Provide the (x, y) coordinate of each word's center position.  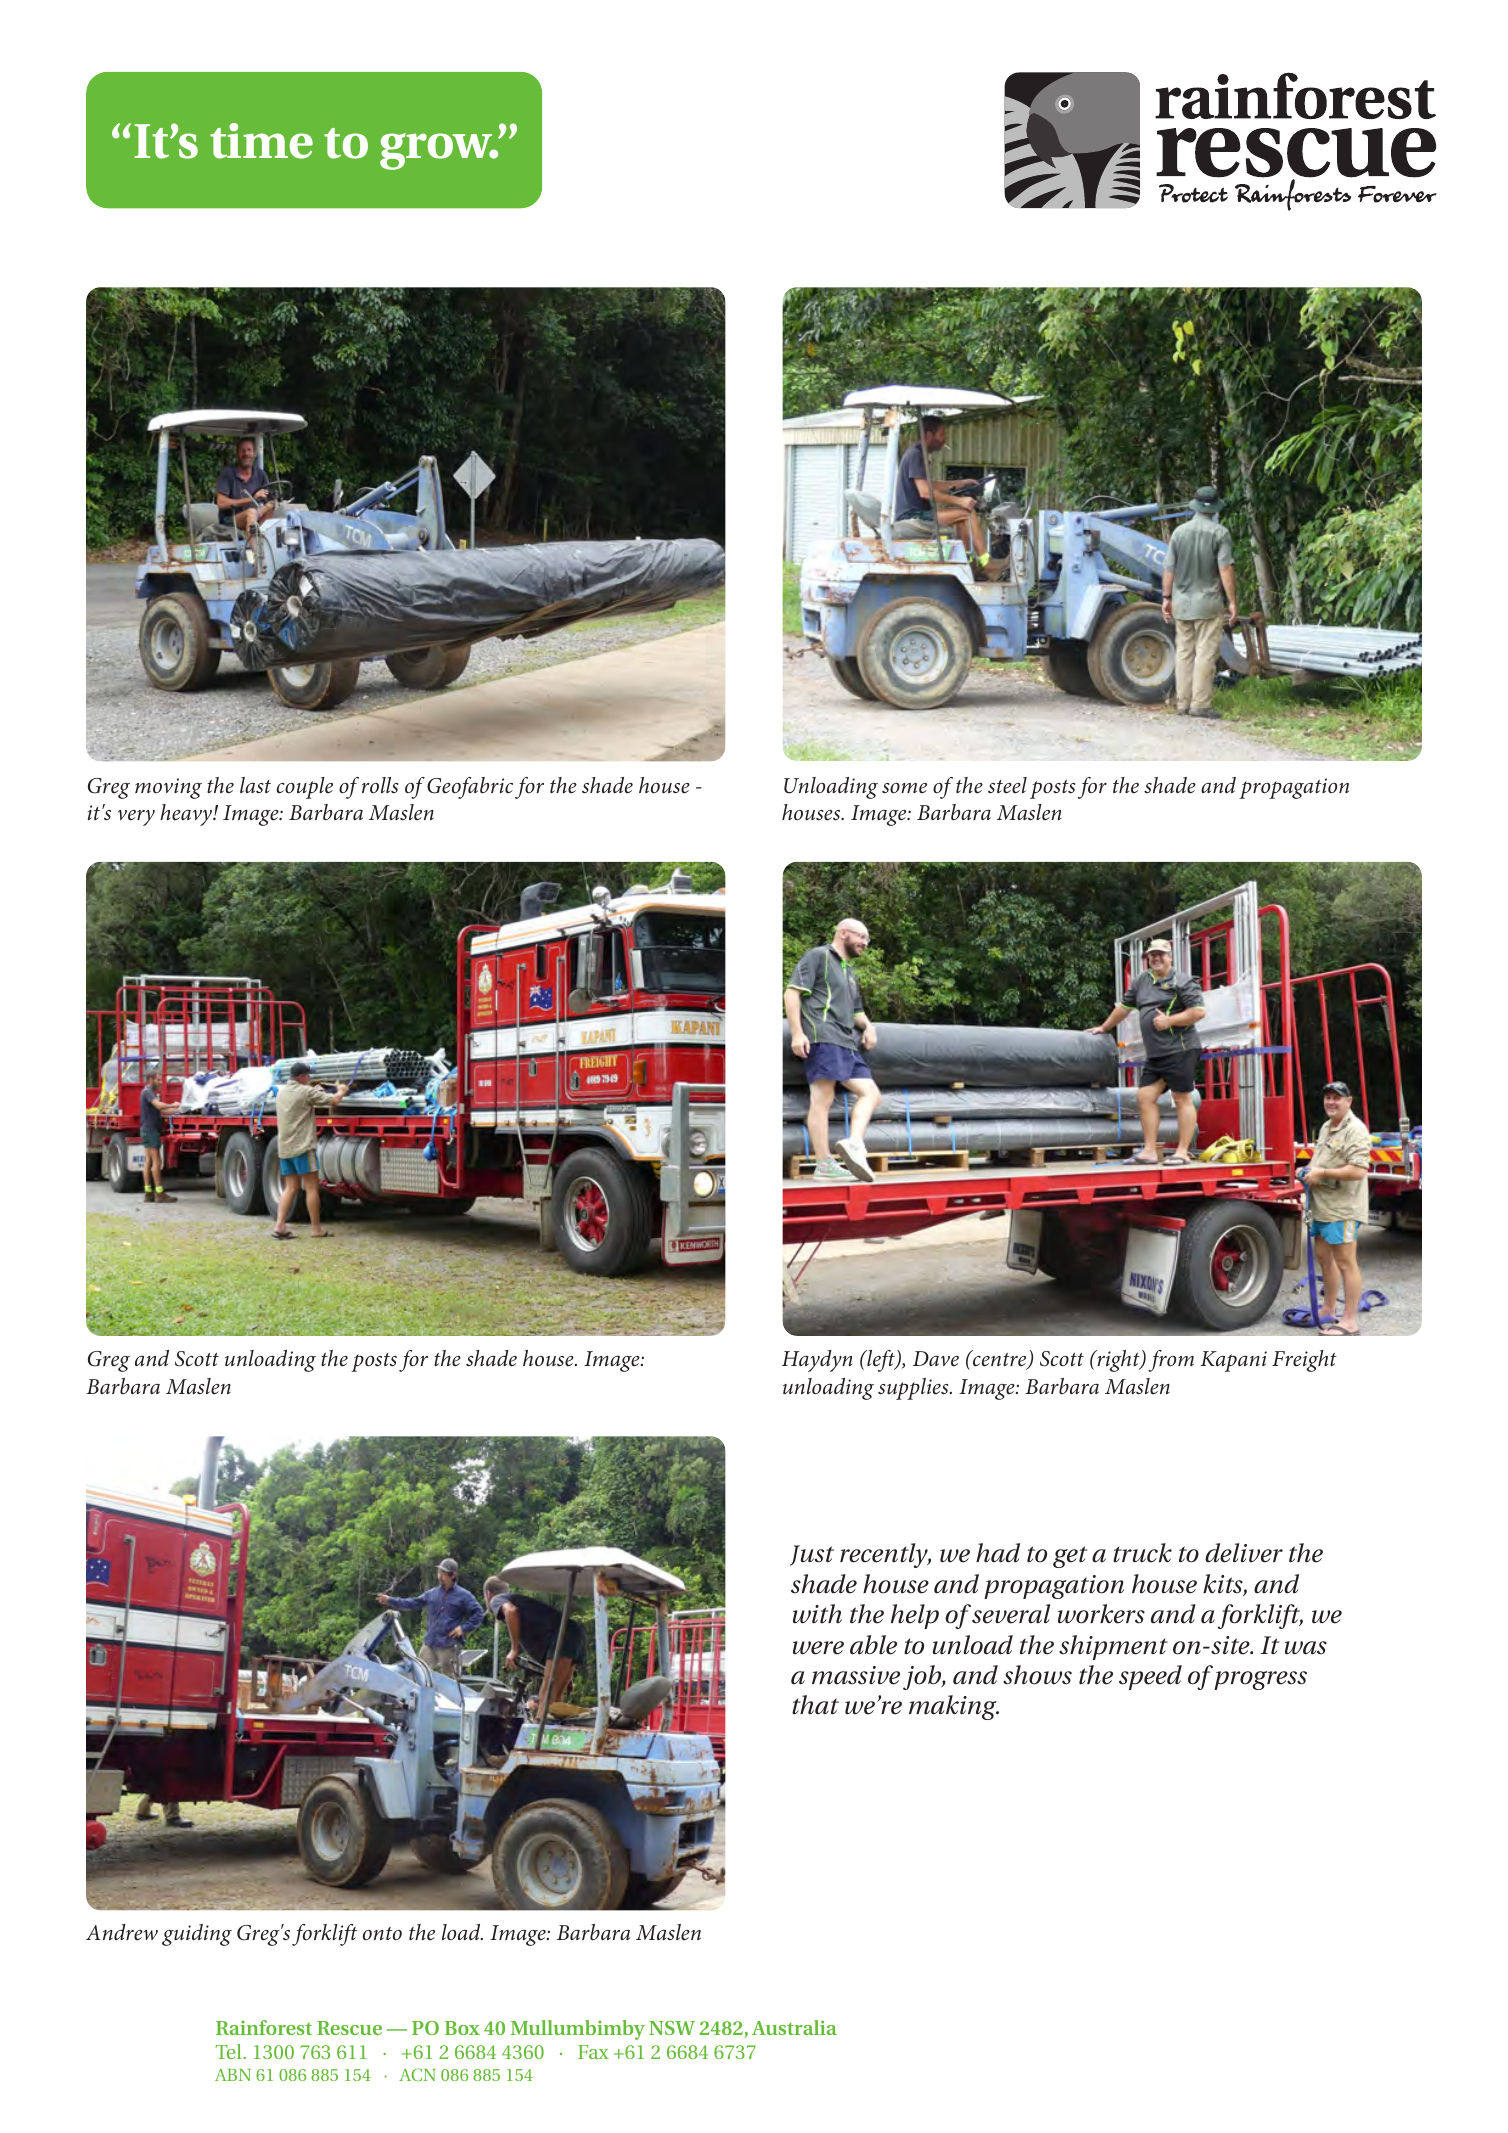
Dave (936, 1359)
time (261, 141)
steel (1007, 785)
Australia (794, 2027)
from (1171, 1361)
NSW (672, 2028)
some (904, 788)
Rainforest (264, 2027)
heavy (187, 815)
